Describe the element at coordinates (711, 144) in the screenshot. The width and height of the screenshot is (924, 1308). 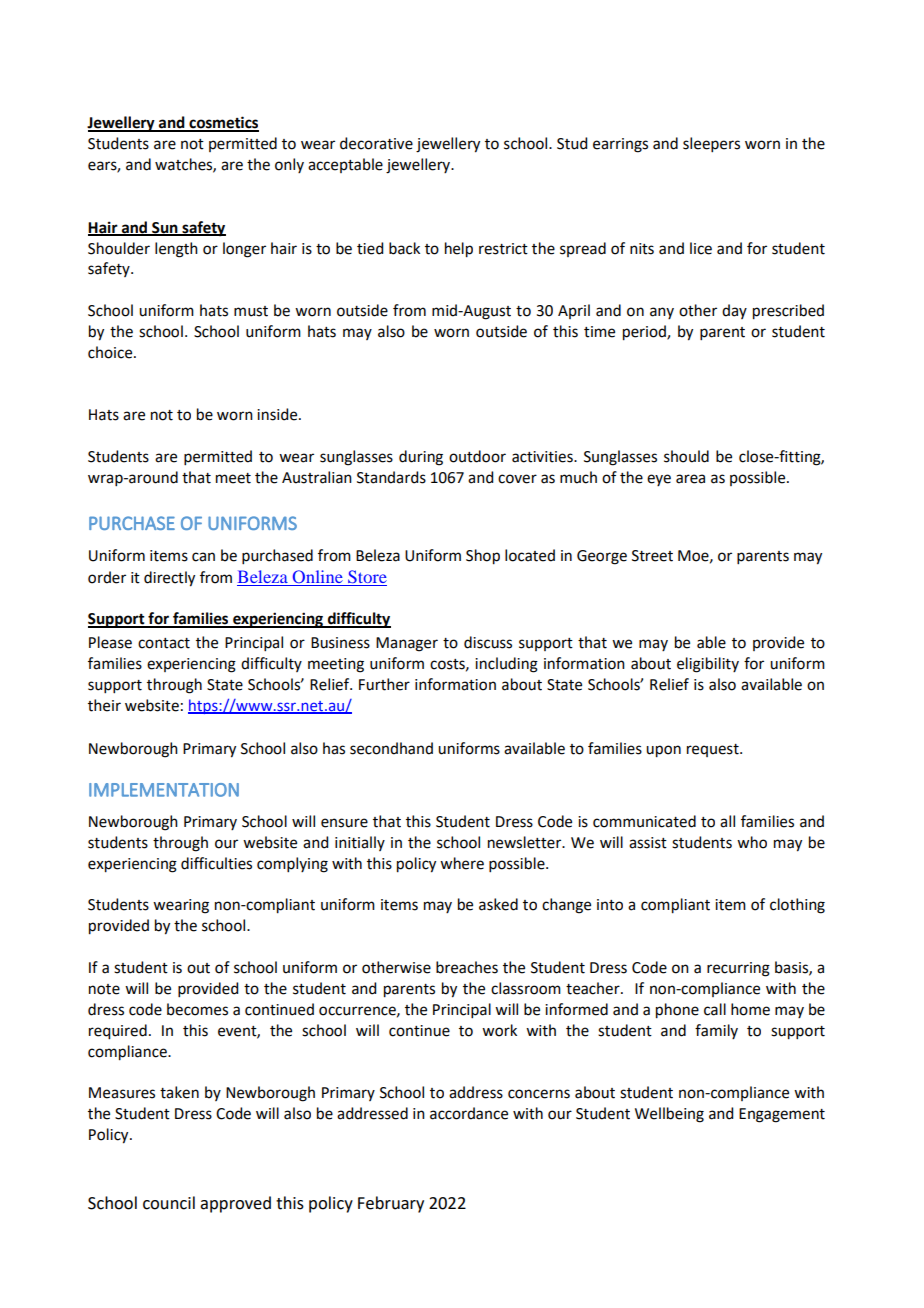
I see `sleepers` at that location.
